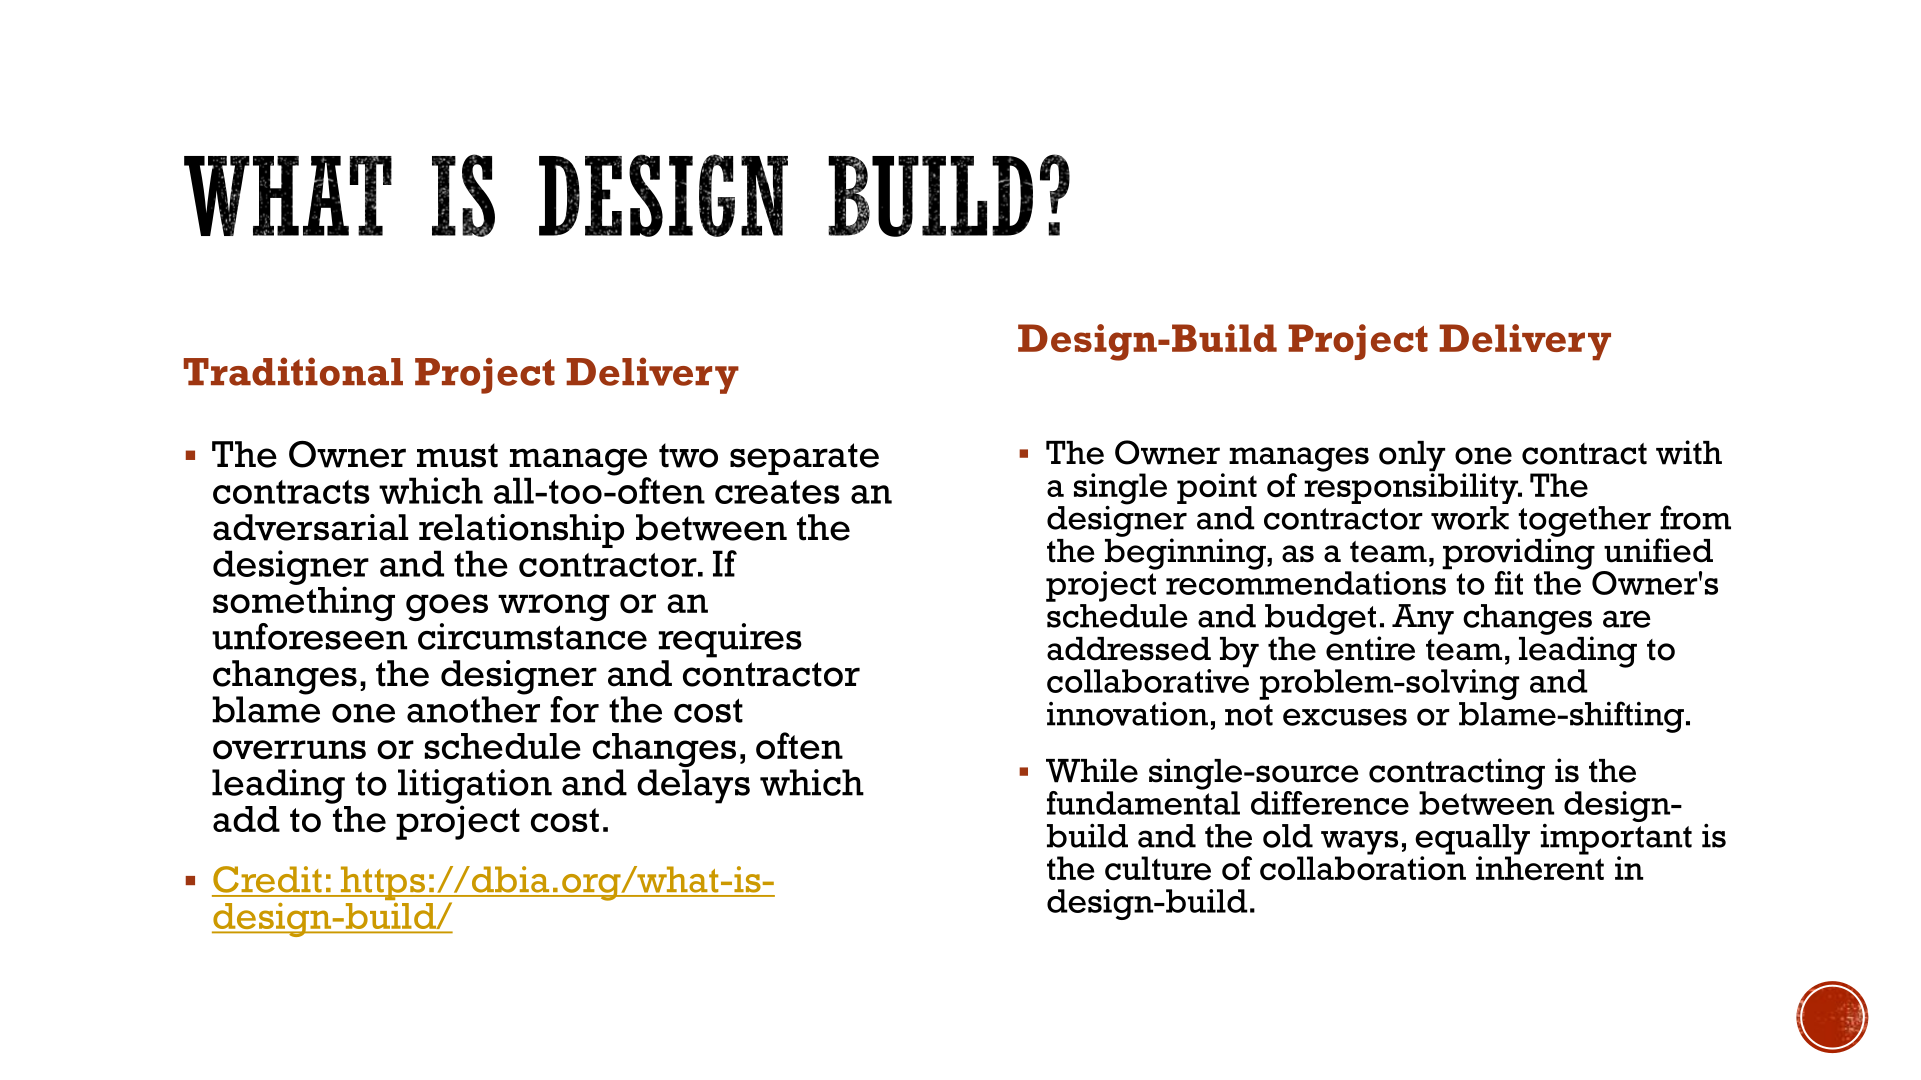 This screenshot has width=1921, height=1080. I want to click on circumstance, so click(532, 636).
